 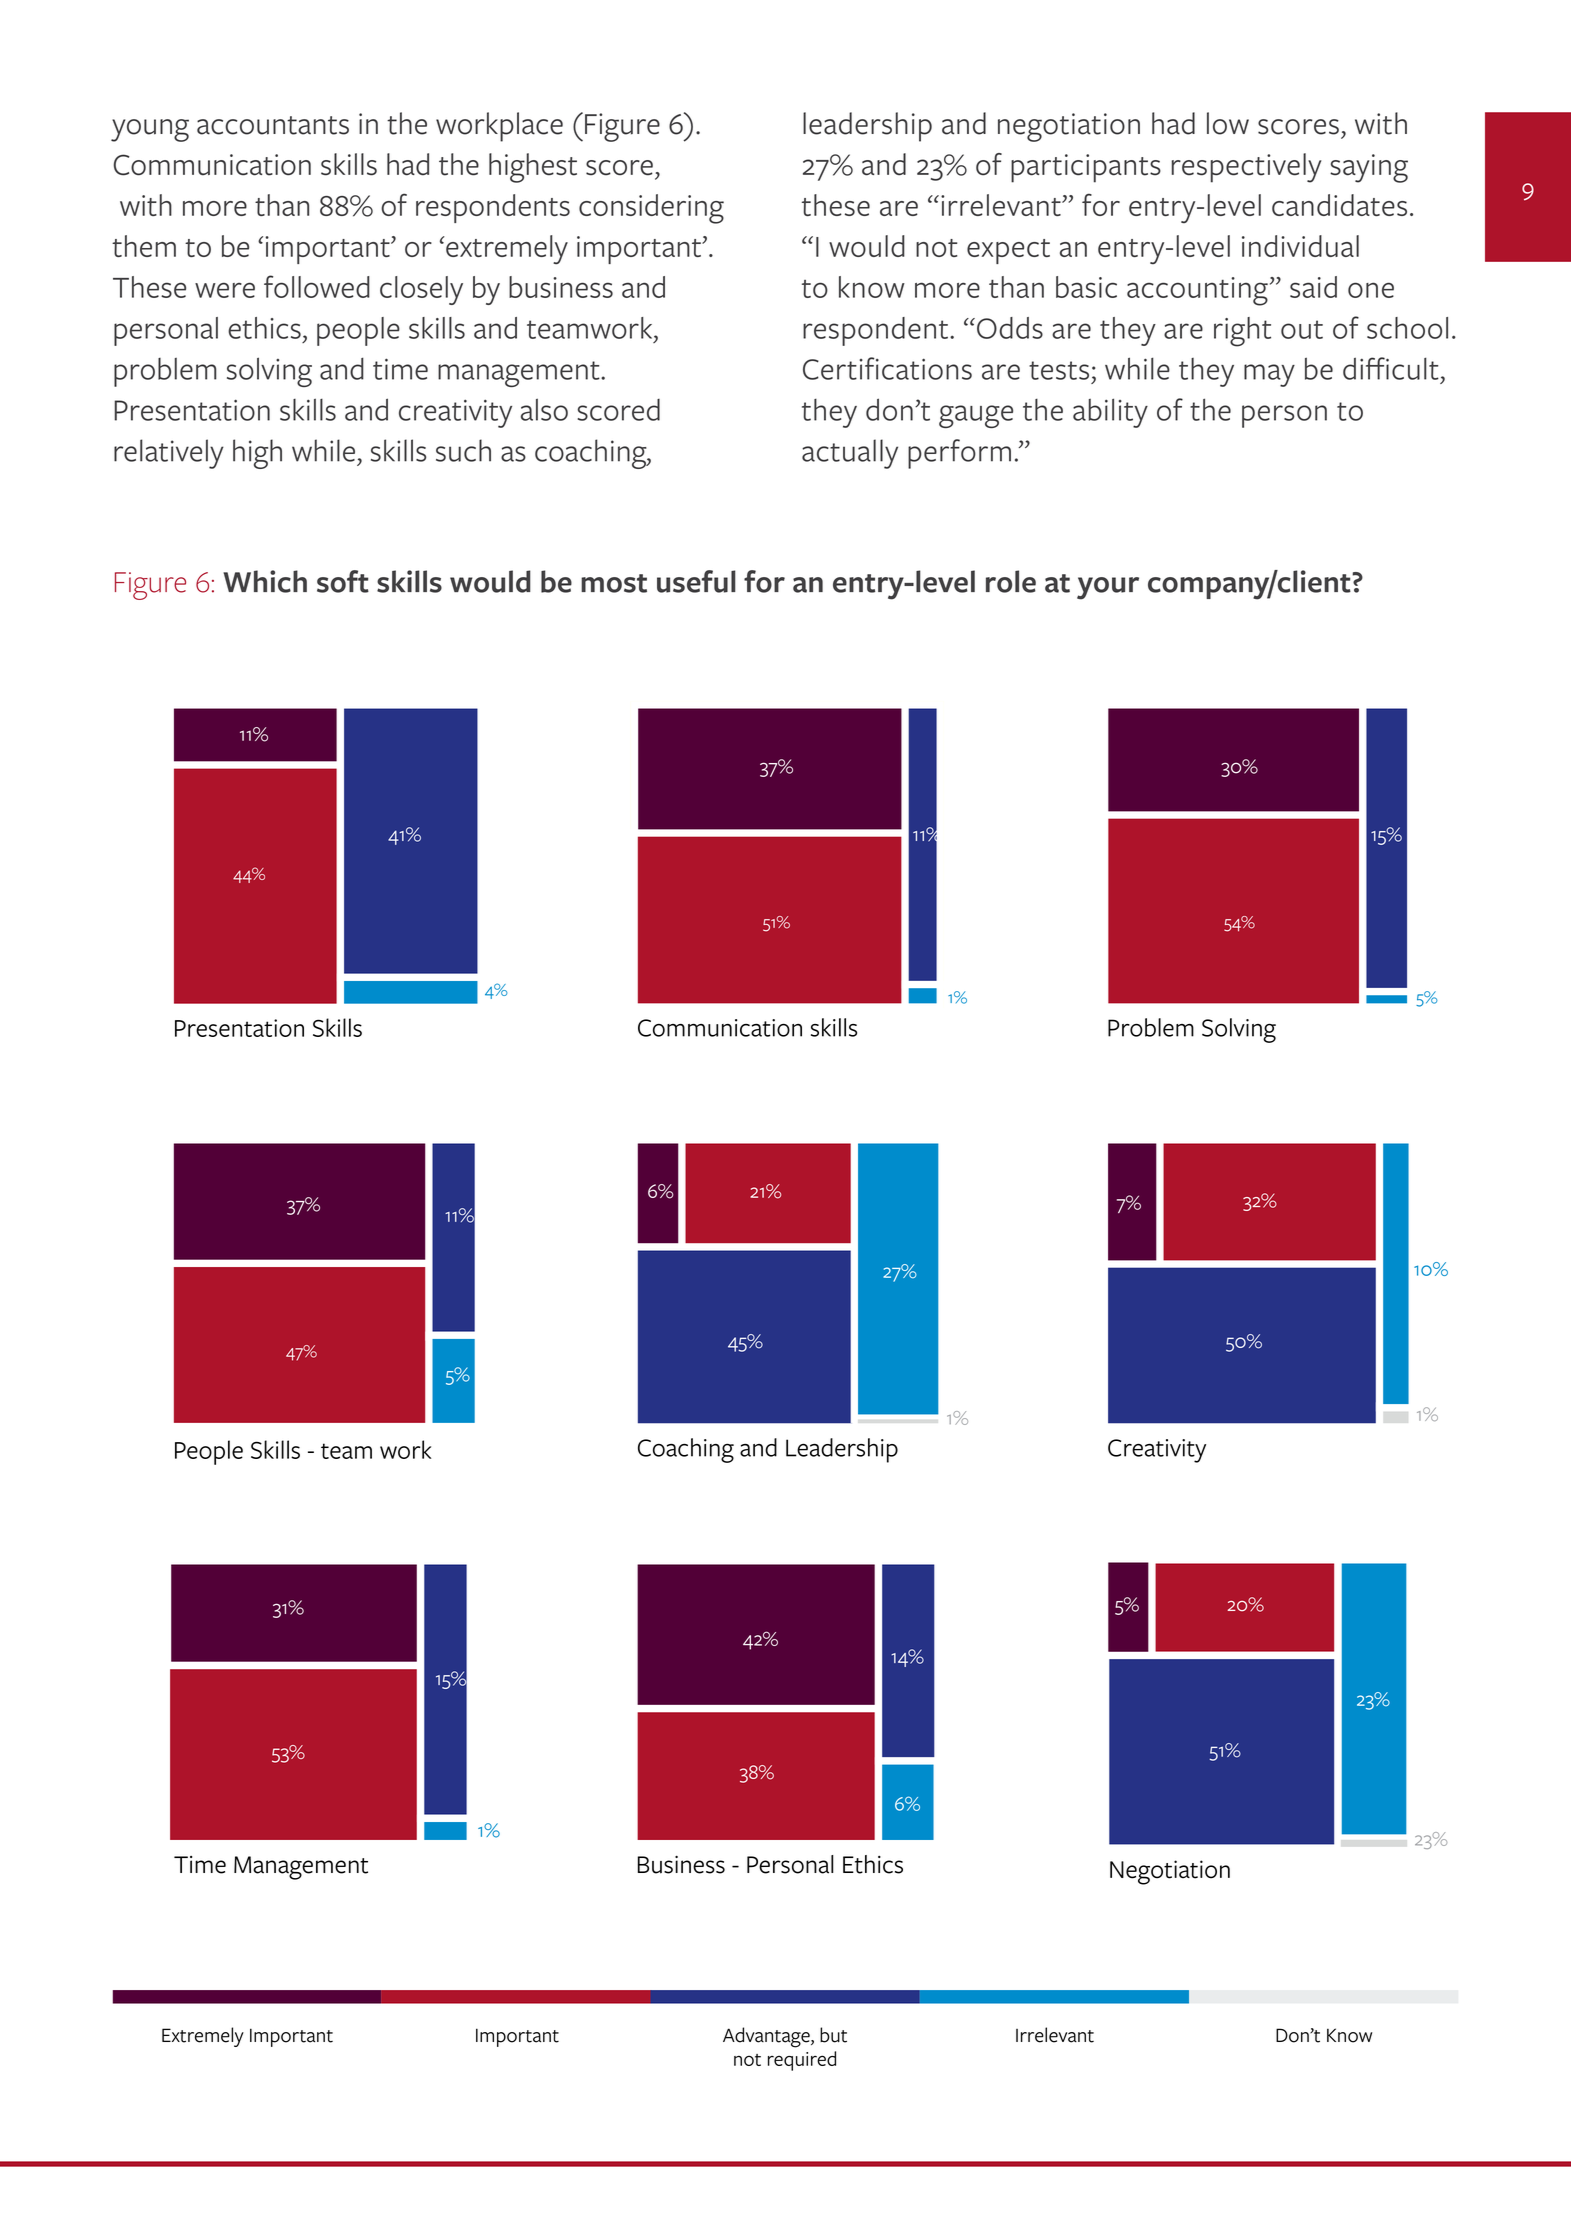 I want to click on most, so click(x=614, y=583).
